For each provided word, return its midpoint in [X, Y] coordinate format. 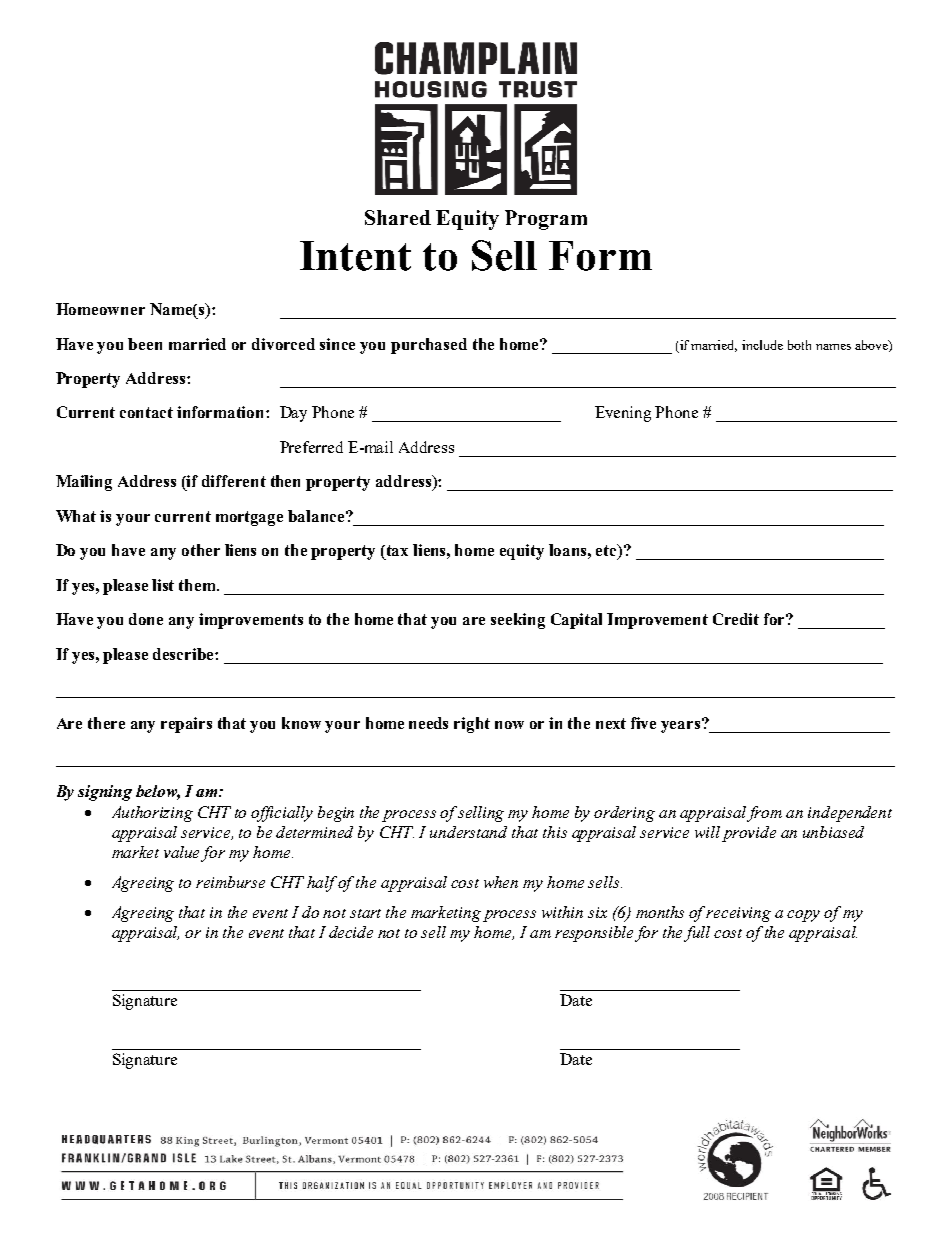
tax [396, 550]
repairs [186, 725]
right [472, 725]
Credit [736, 619]
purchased [429, 346]
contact [146, 412]
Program [546, 220]
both [799, 345]
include [762, 345]
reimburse [230, 882]
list [163, 585]
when [501, 882]
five [643, 723]
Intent [355, 256]
